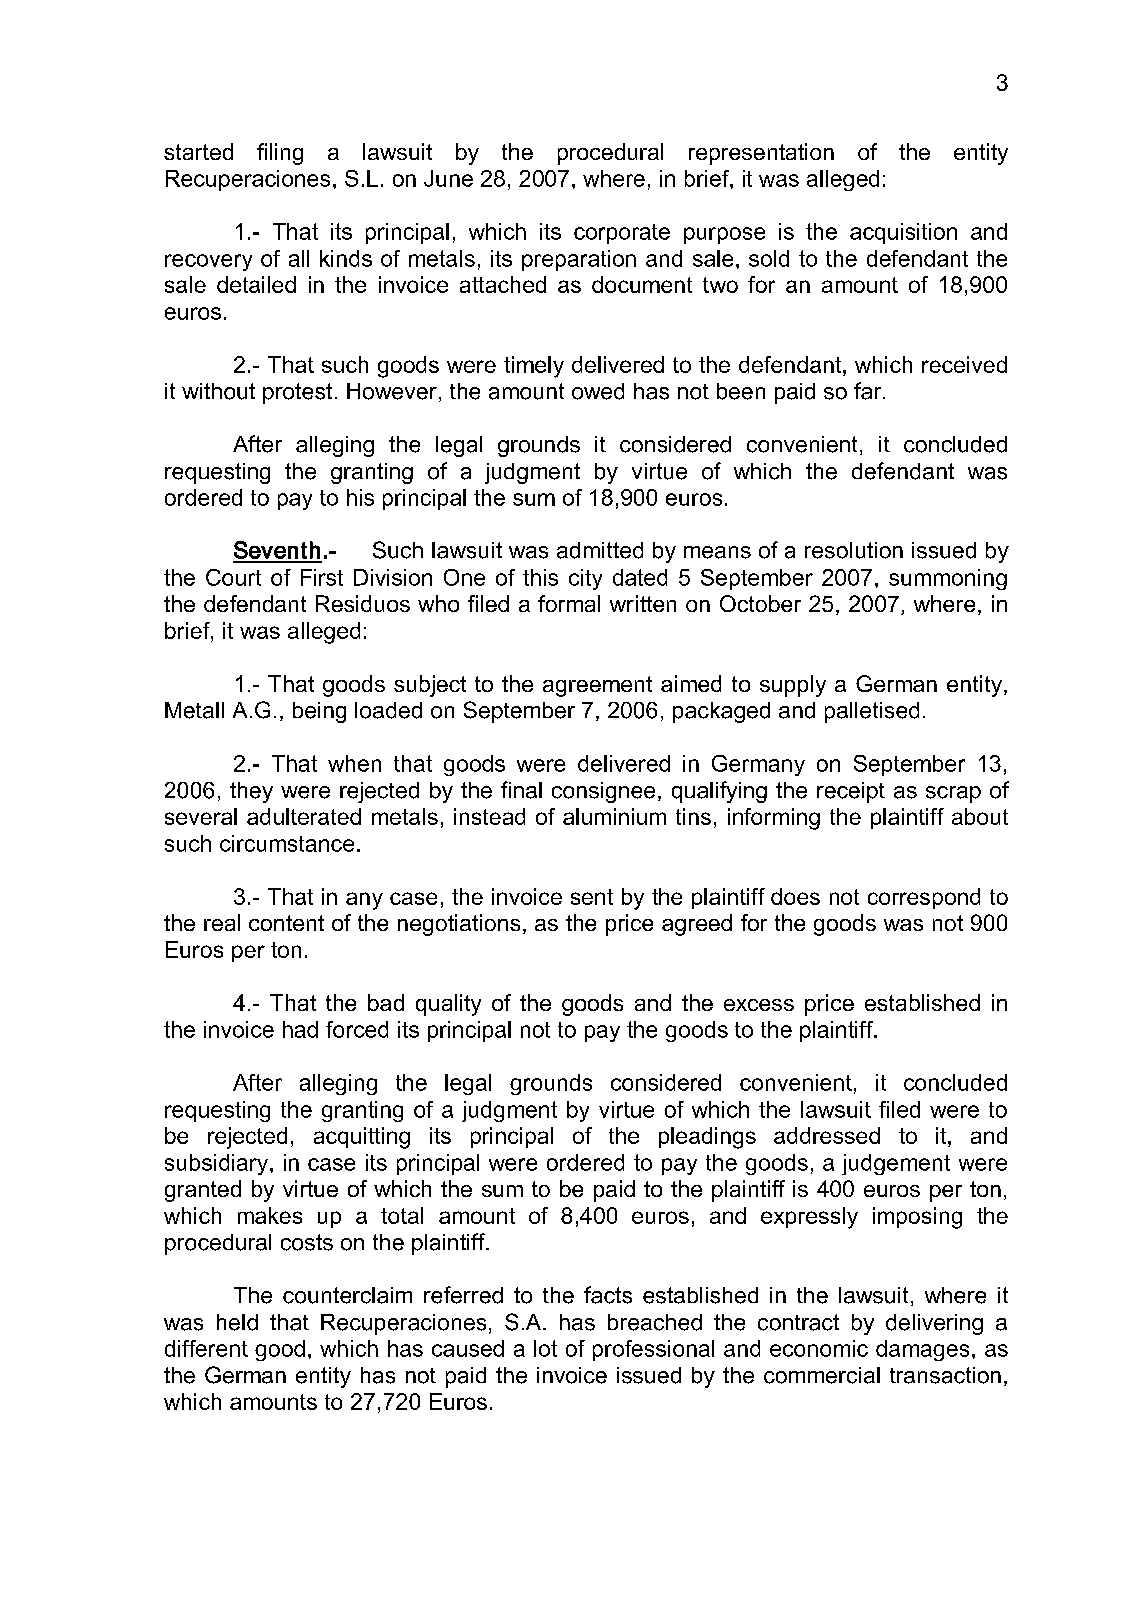 Image resolution: width=1147 pixels, height=1622 pixels. I want to click on resolution, so click(854, 550).
